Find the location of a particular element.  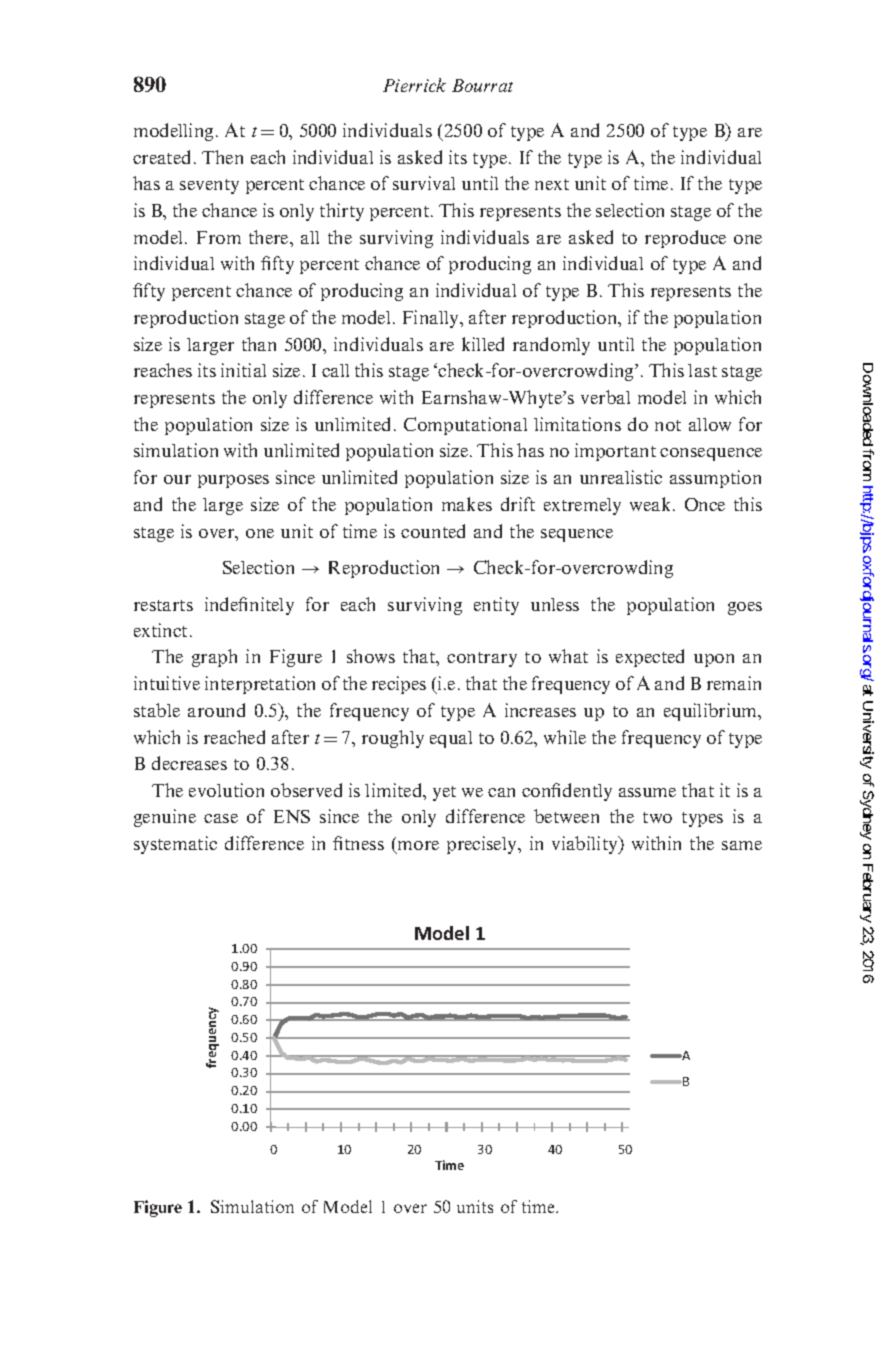

assumption is located at coordinates (715, 479).
